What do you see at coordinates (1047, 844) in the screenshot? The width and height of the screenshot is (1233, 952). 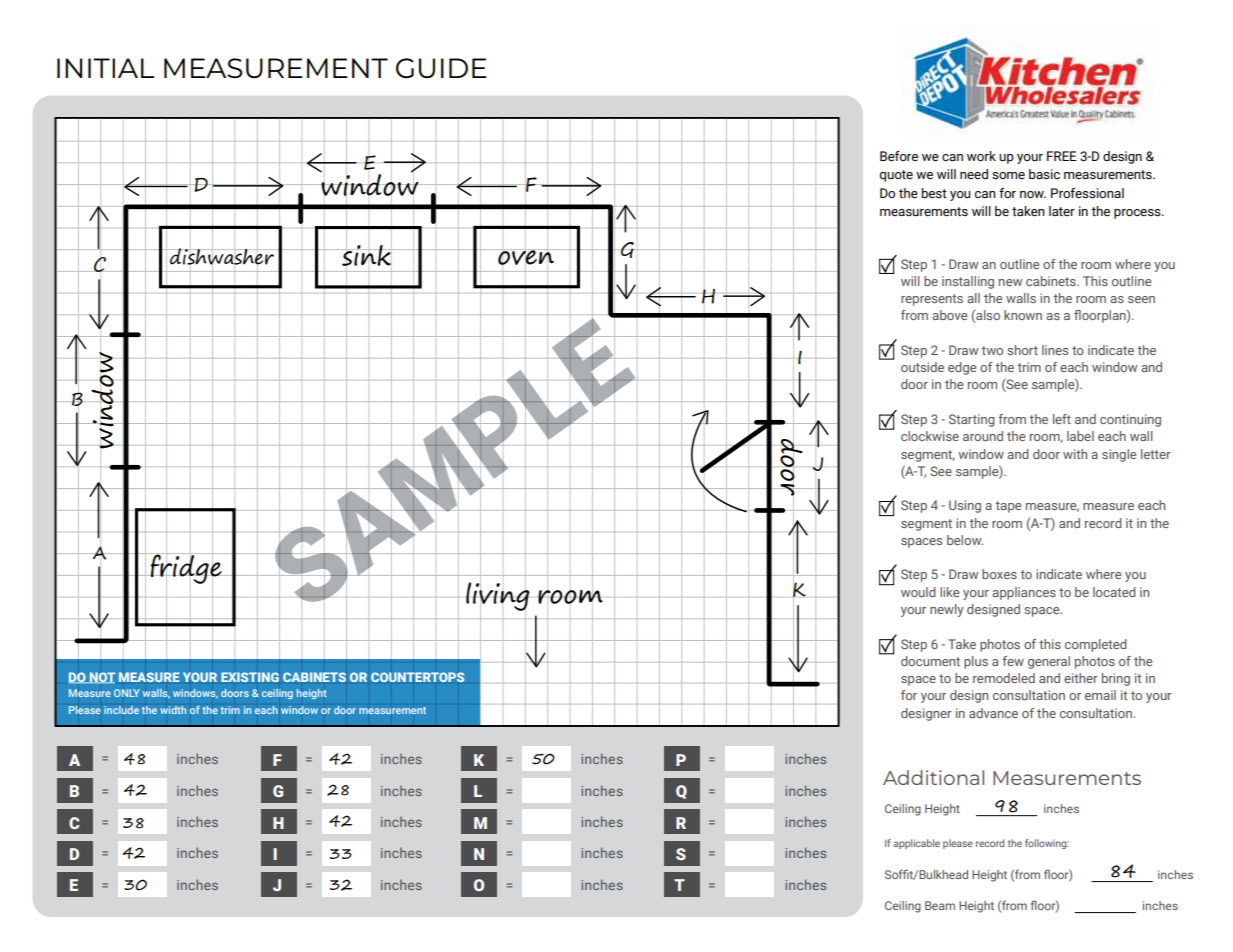 I see `following` at bounding box center [1047, 844].
